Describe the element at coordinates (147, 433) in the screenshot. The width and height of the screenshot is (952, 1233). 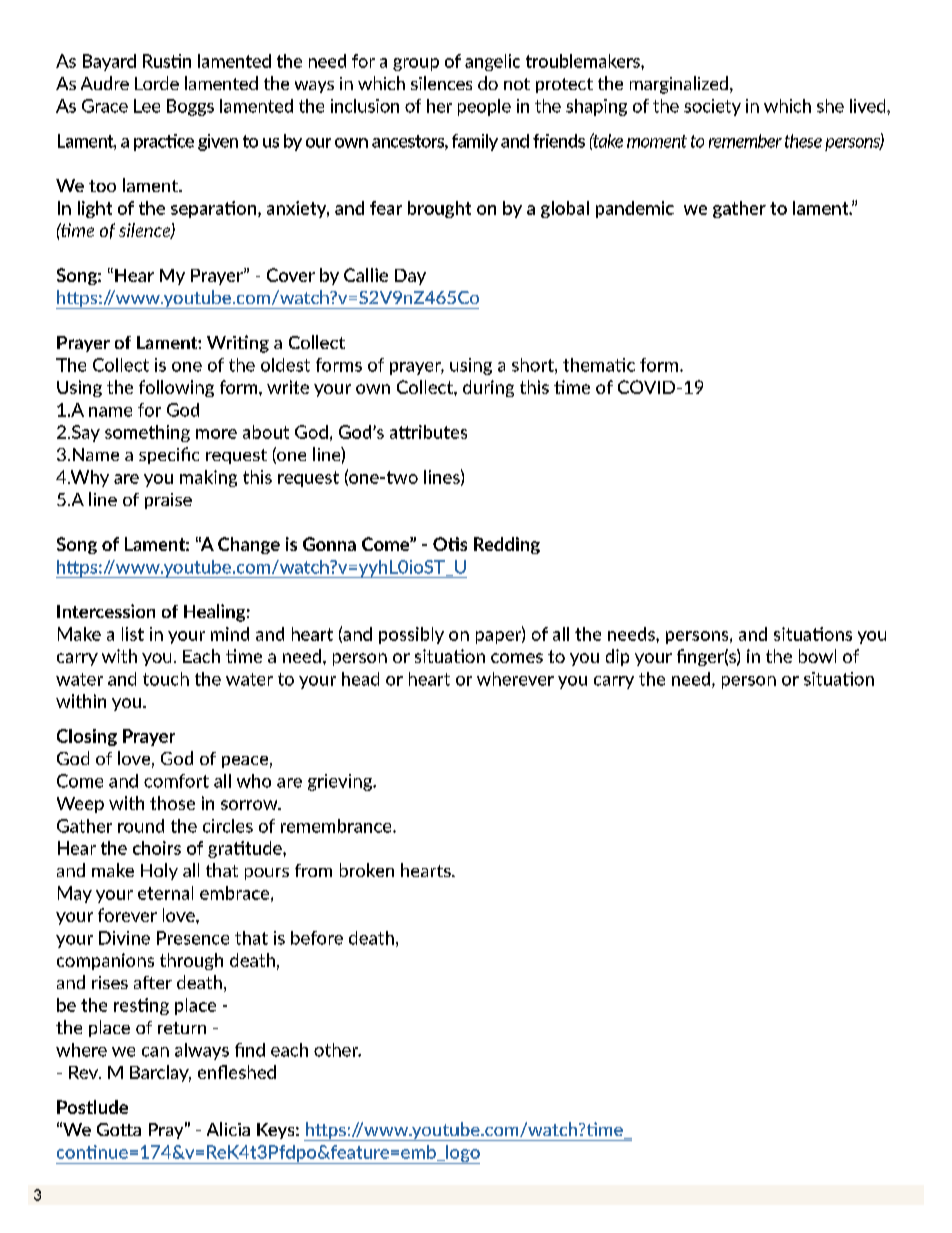
I see `something` at that location.
